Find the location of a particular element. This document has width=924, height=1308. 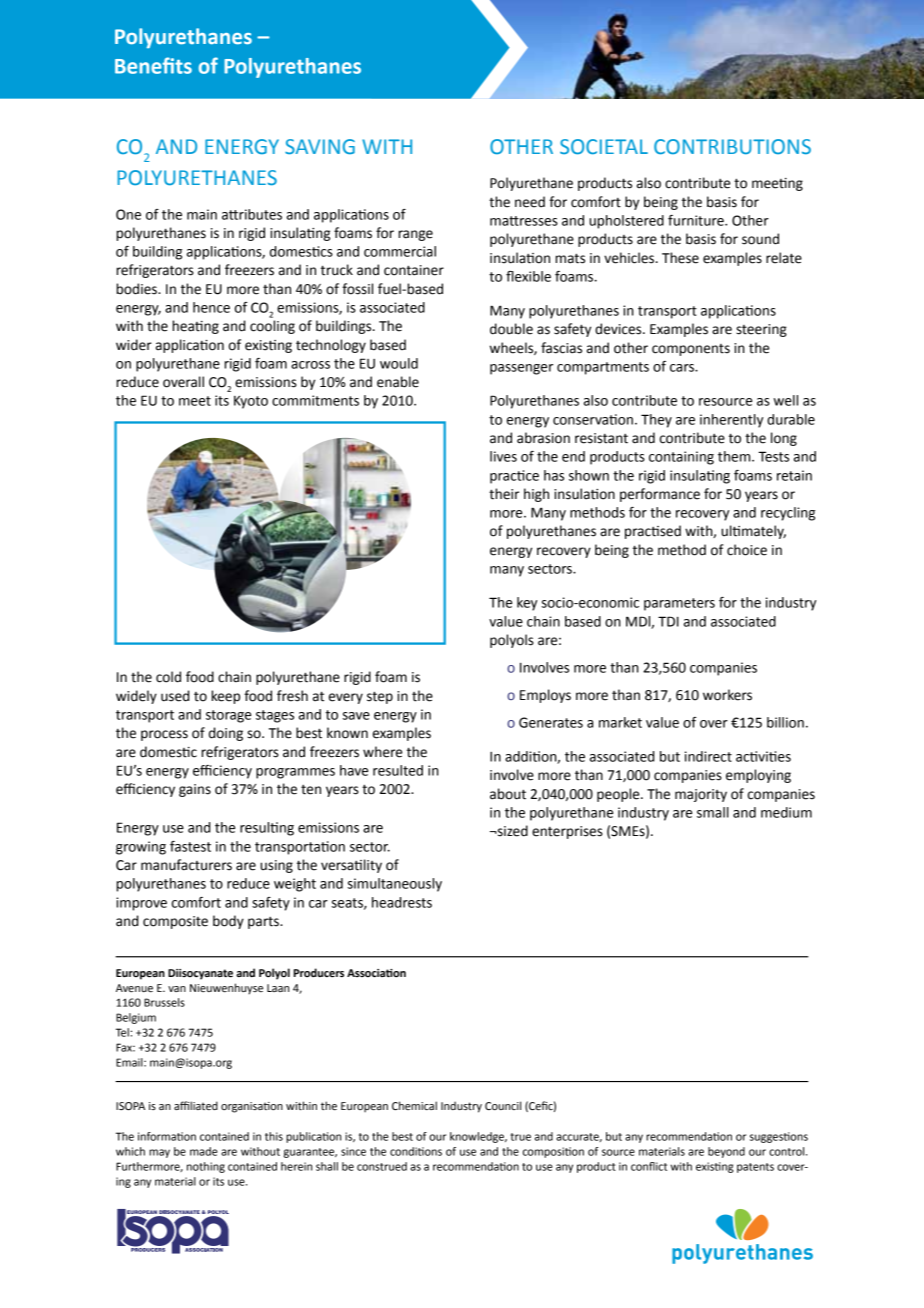

components is located at coordinates (691, 350).
